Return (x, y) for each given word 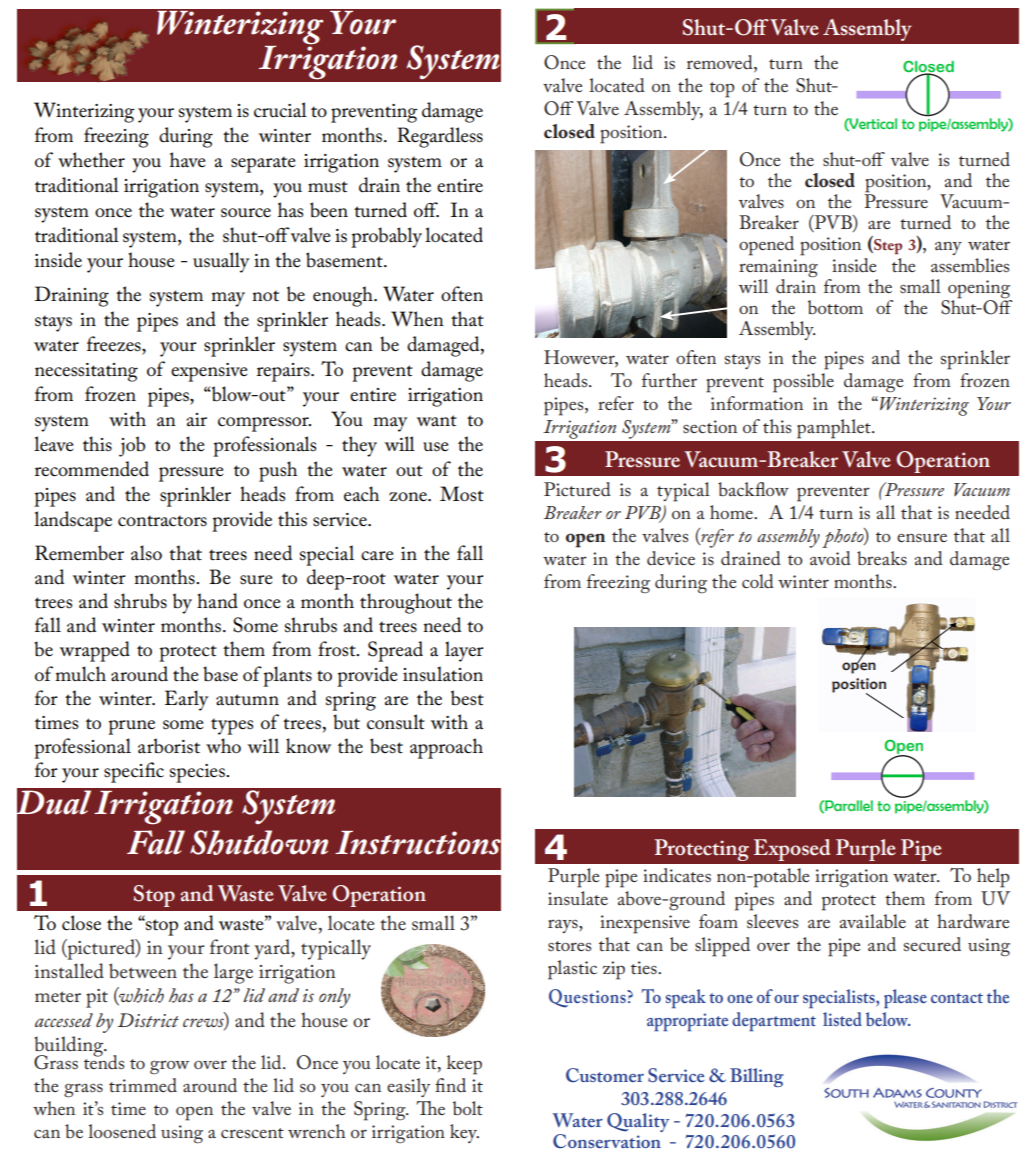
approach (446, 748)
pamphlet (835, 429)
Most (462, 494)
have (188, 159)
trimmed (143, 1085)
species (198, 773)
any (948, 248)
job (132, 446)
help (993, 878)
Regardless (440, 137)
